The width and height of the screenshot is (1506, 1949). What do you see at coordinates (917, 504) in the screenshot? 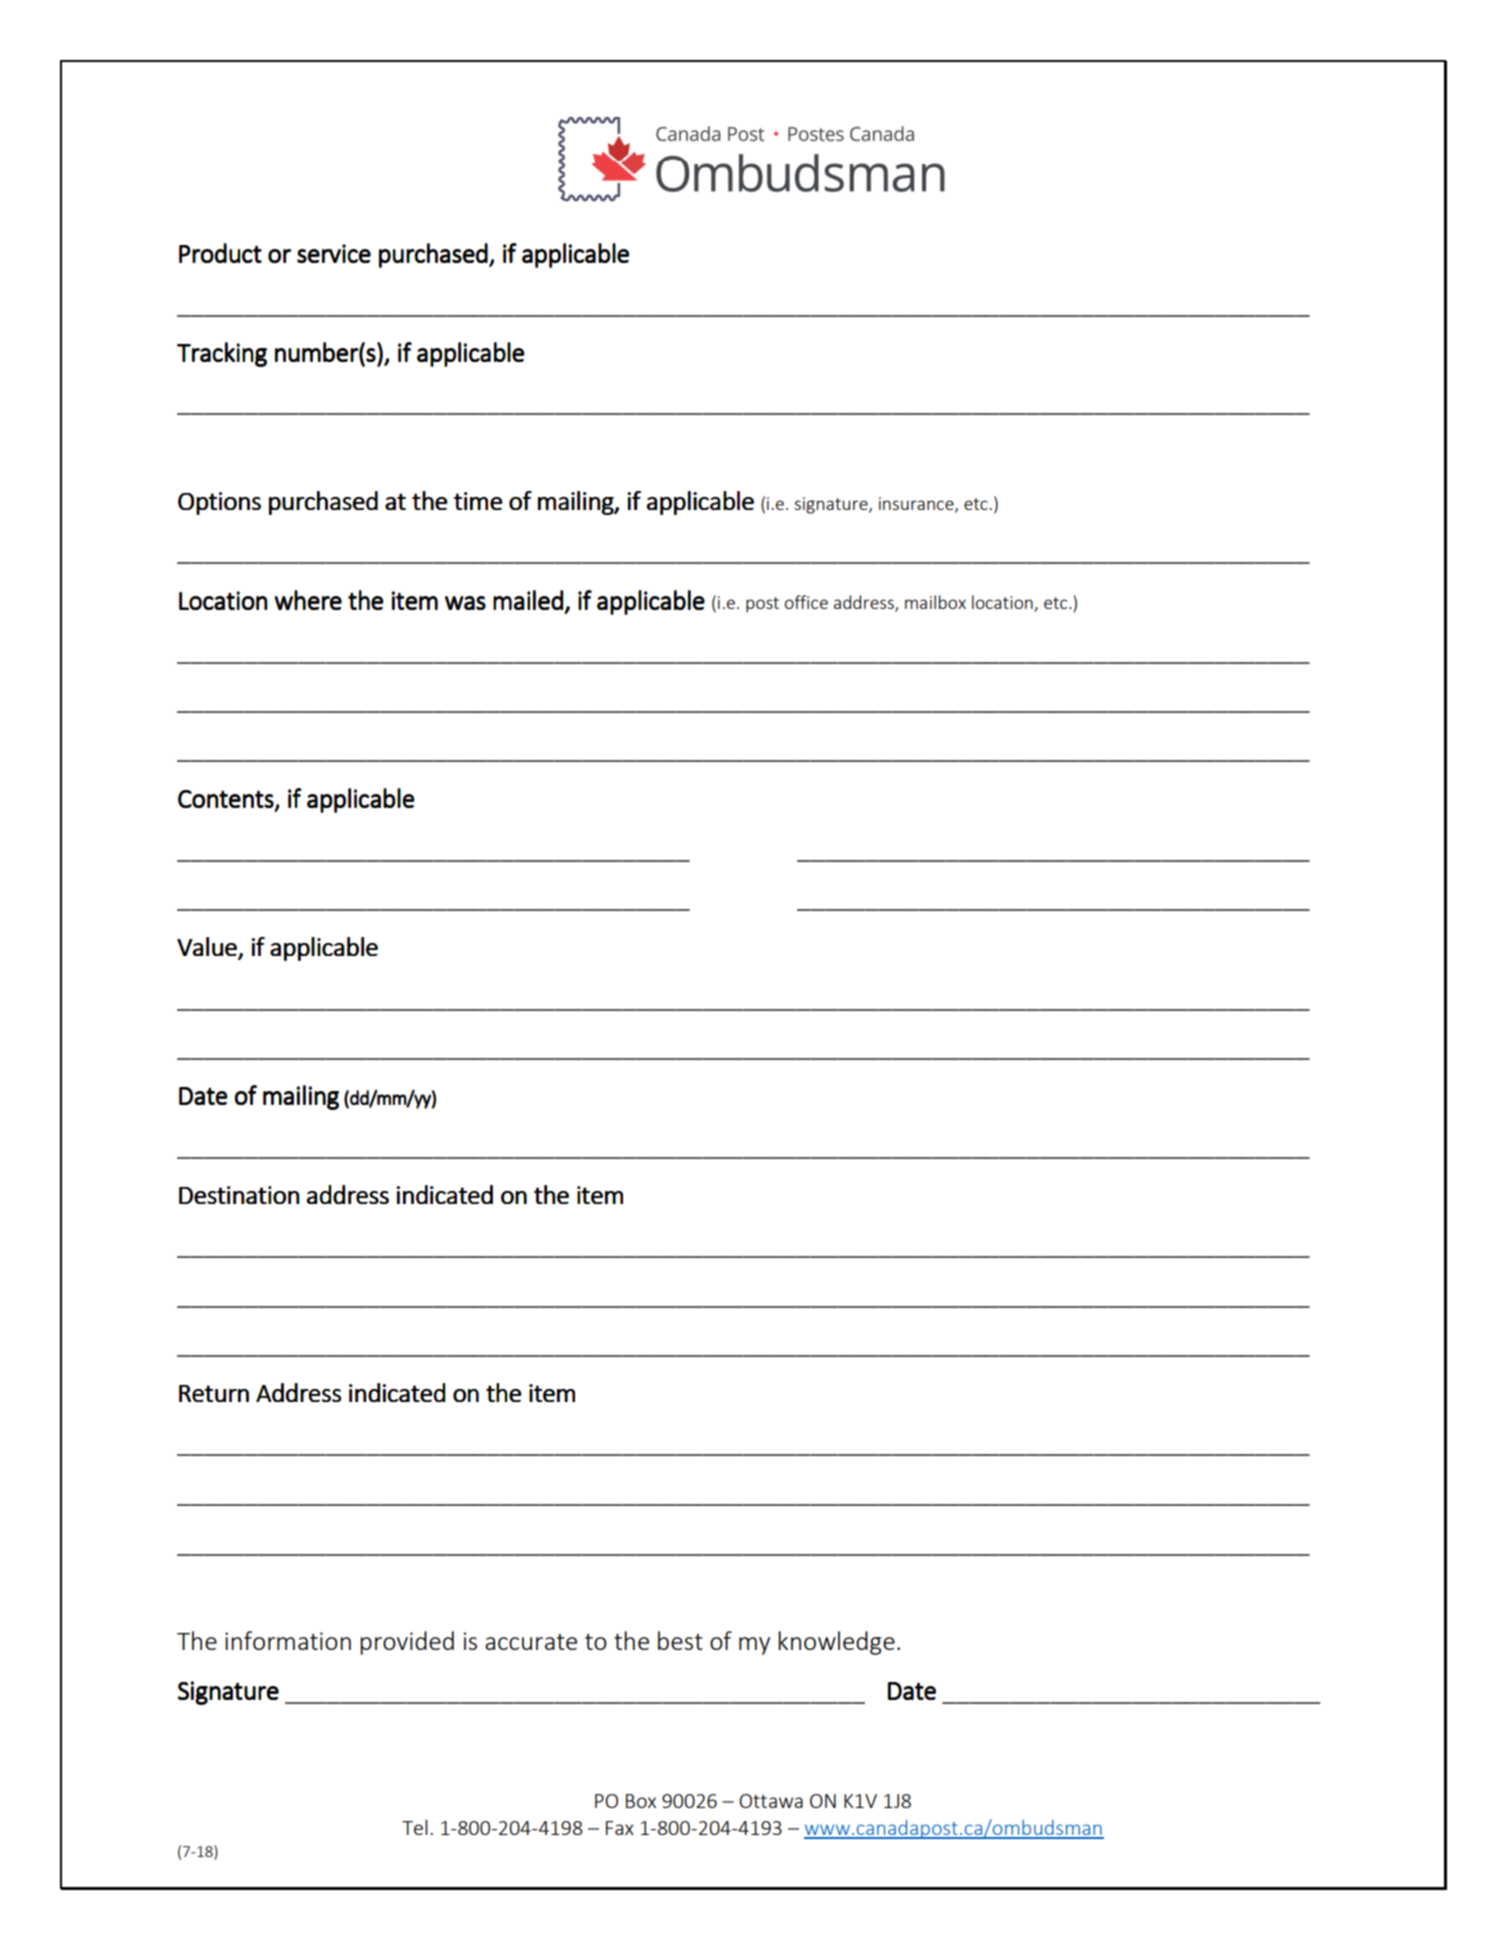
I see `insurance` at bounding box center [917, 504].
